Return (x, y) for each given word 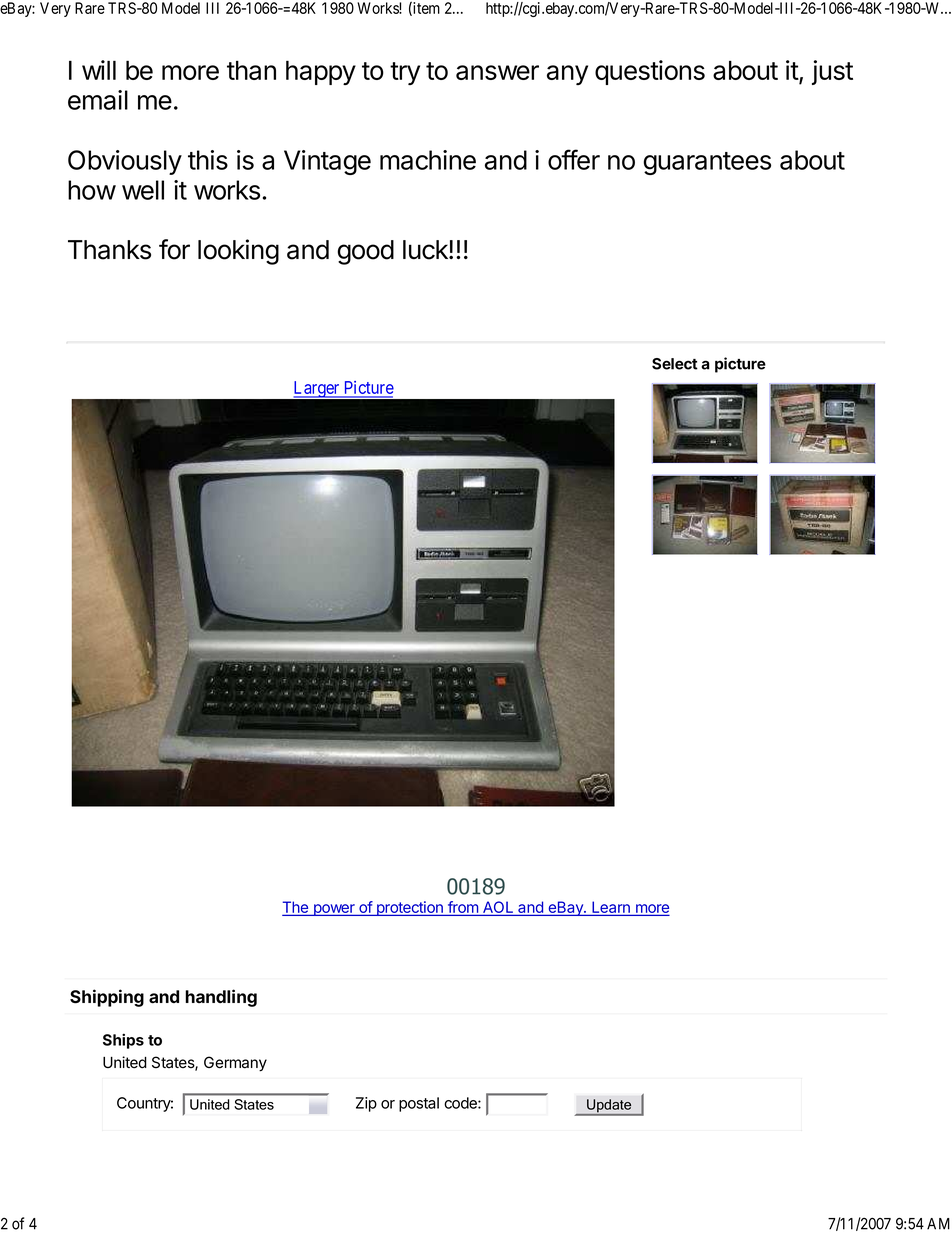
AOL (498, 908)
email (98, 100)
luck (426, 250)
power (334, 910)
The (297, 908)
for (174, 249)
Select (675, 364)
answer (497, 72)
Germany (235, 1064)
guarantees (707, 163)
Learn (611, 907)
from (463, 907)
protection (410, 908)
